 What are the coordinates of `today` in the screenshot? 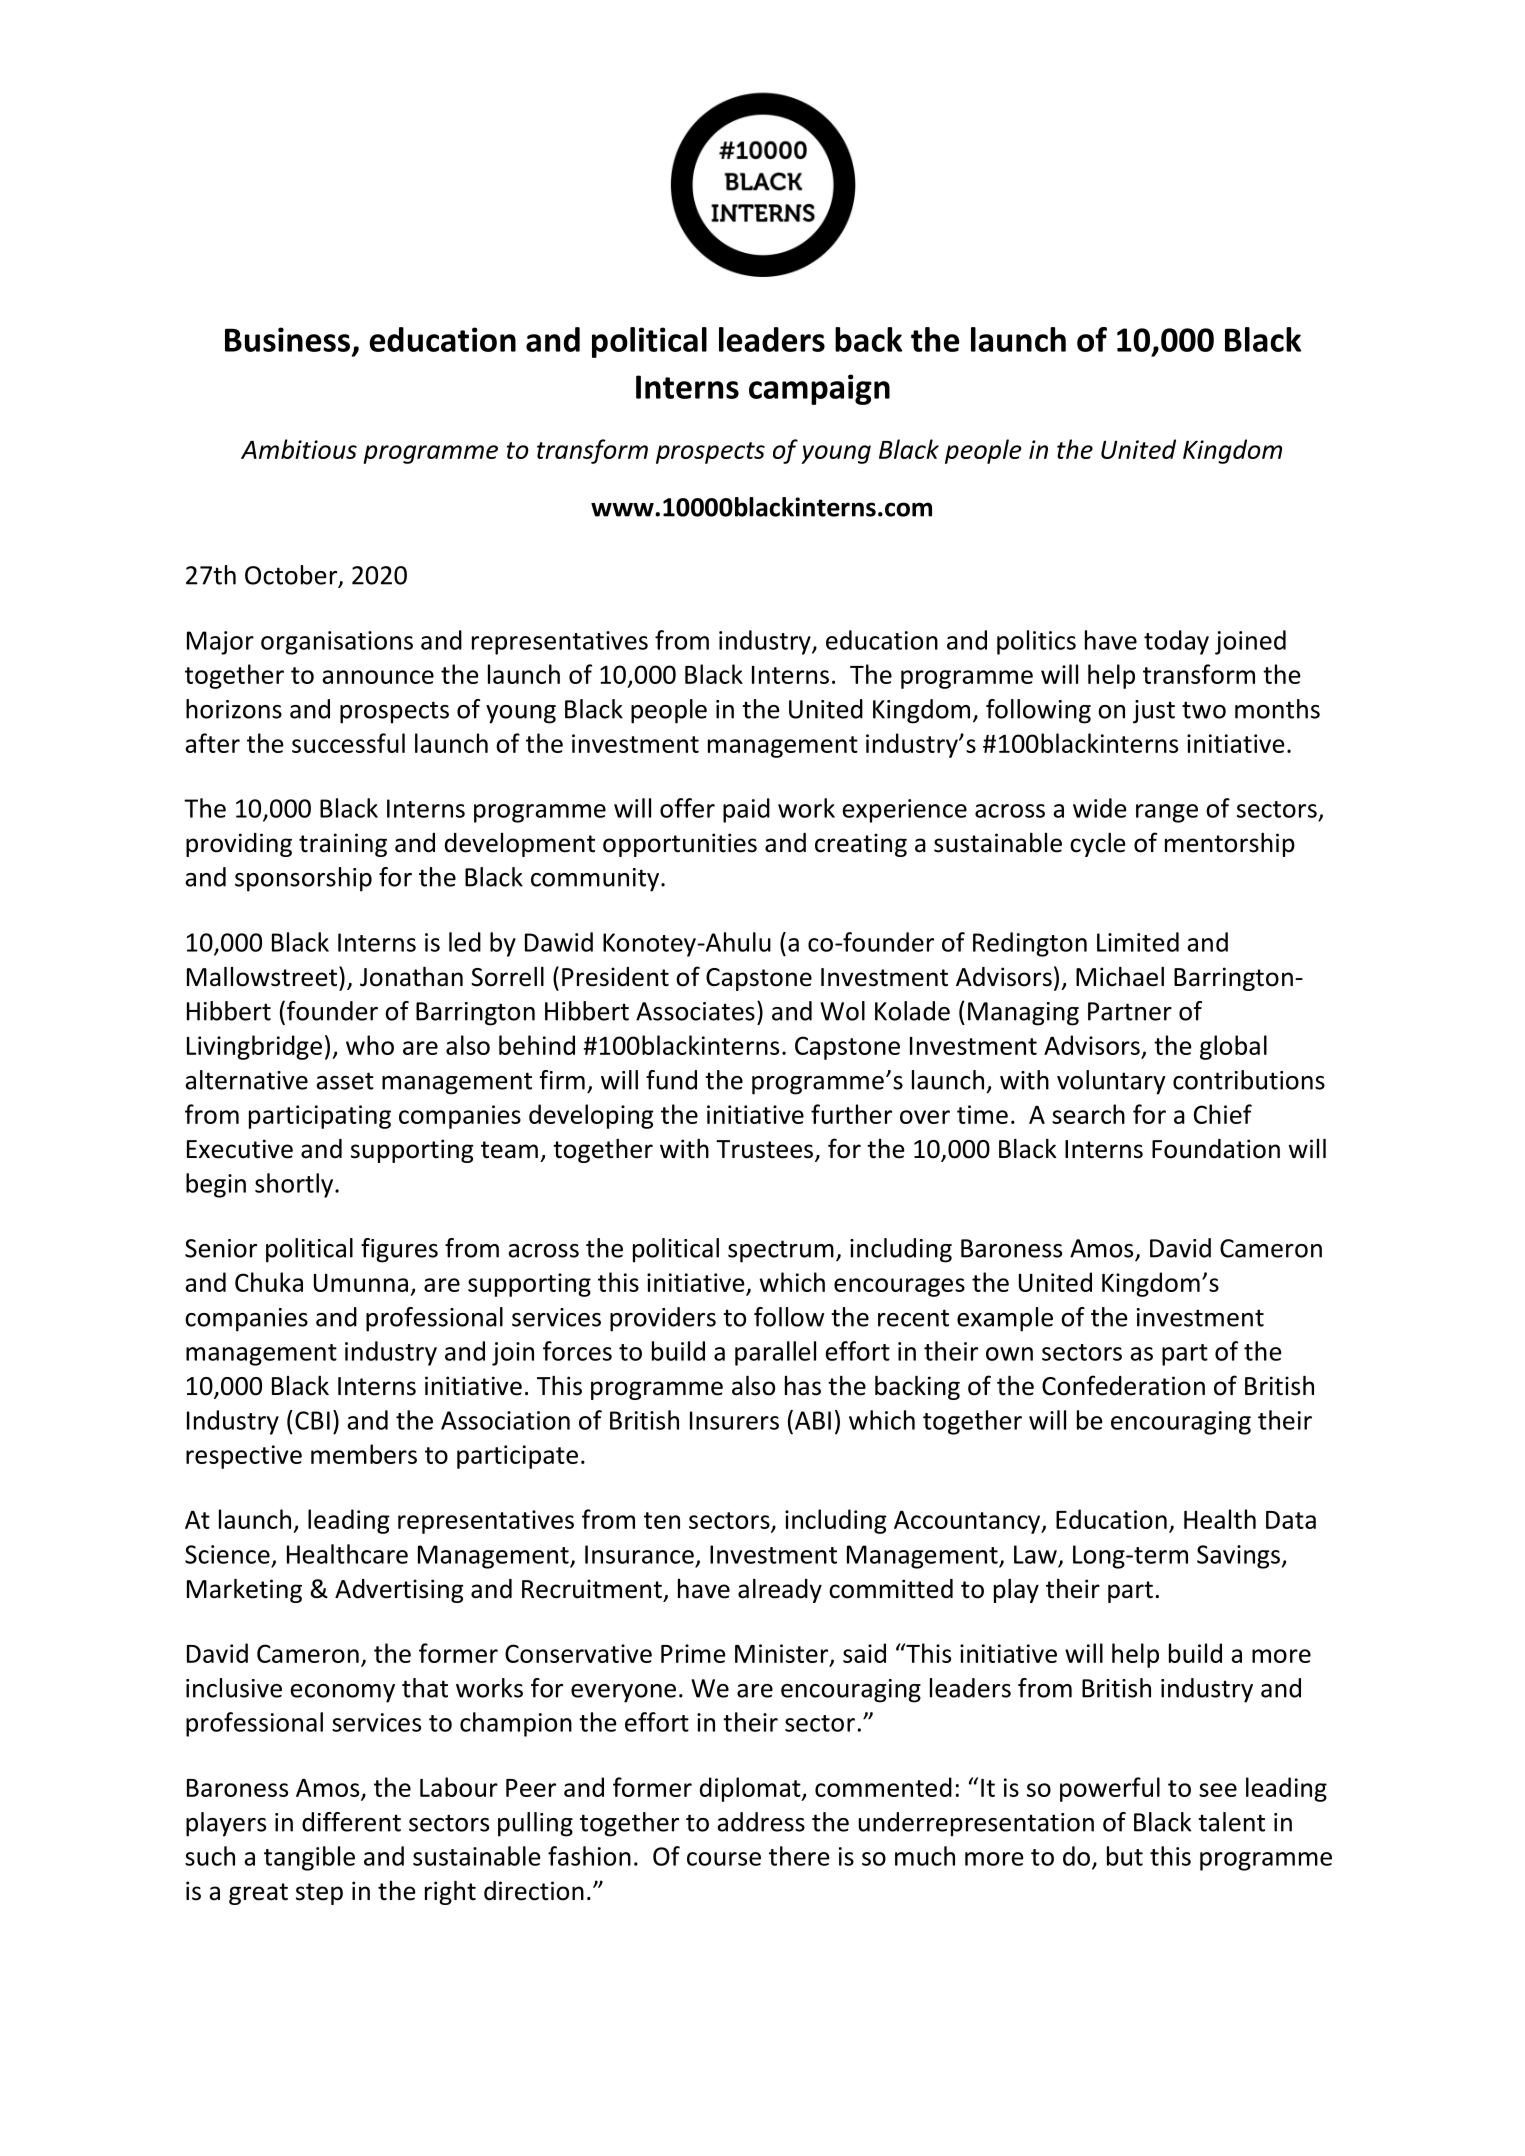 It's located at (1176, 642).
